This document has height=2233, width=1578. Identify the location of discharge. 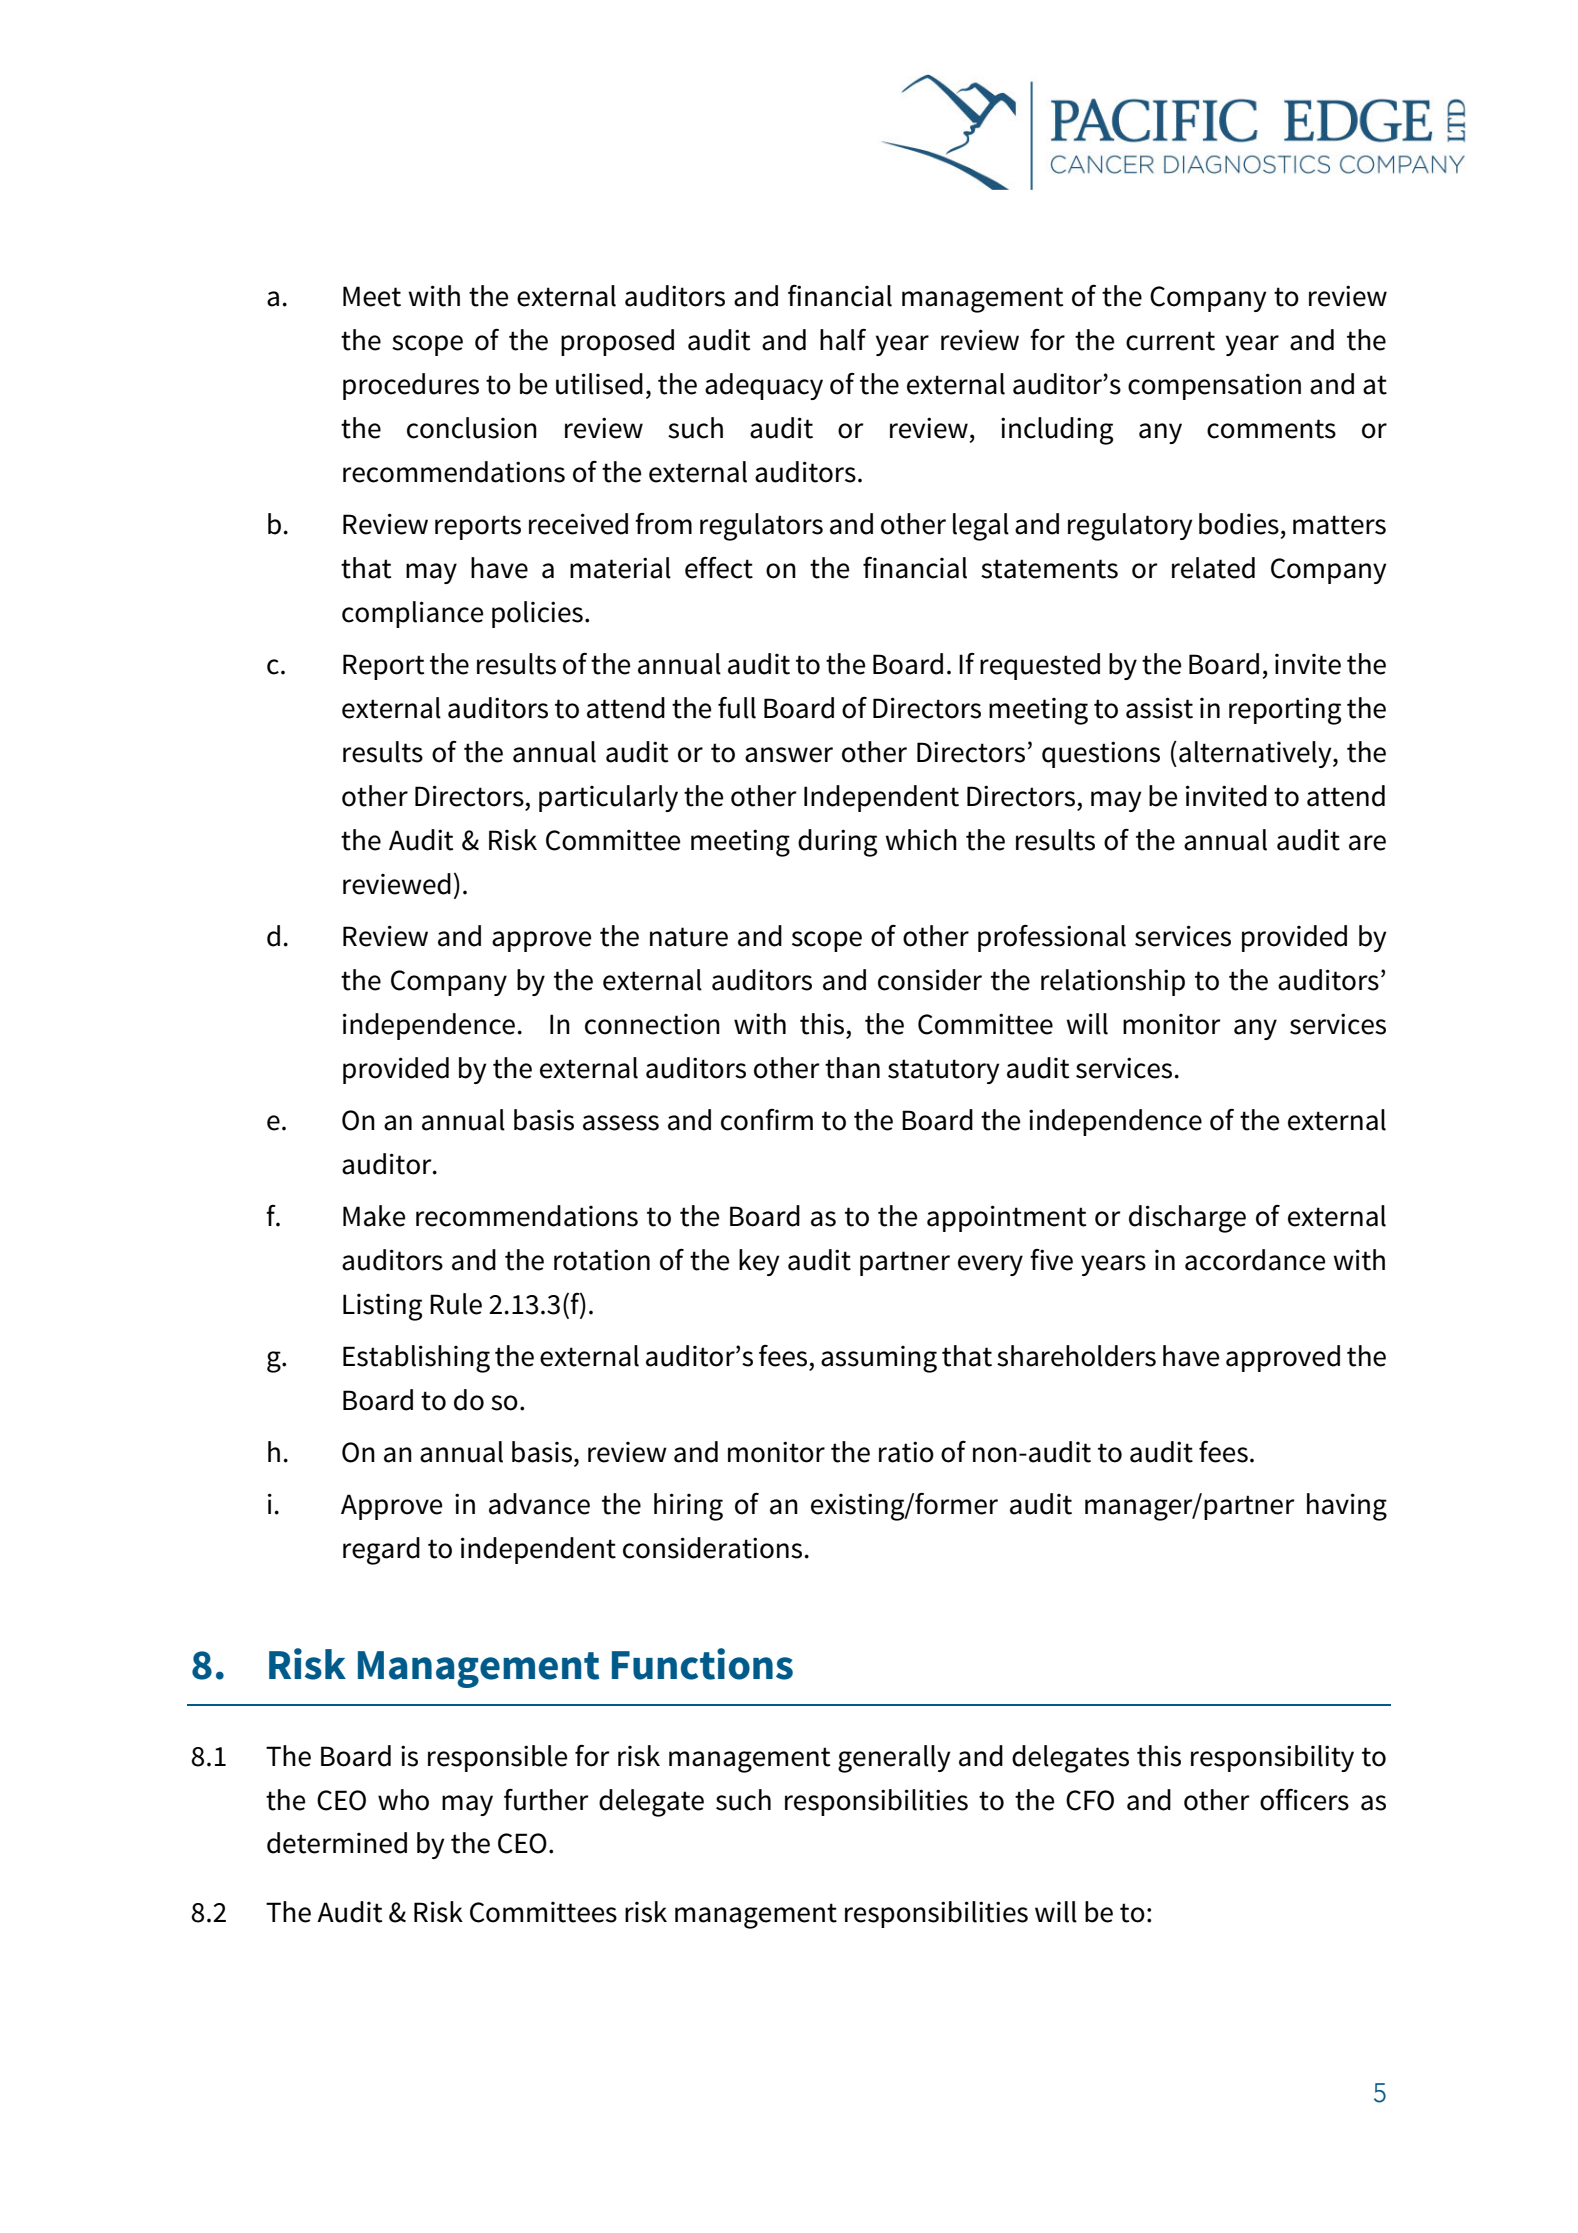
(1187, 1219).
